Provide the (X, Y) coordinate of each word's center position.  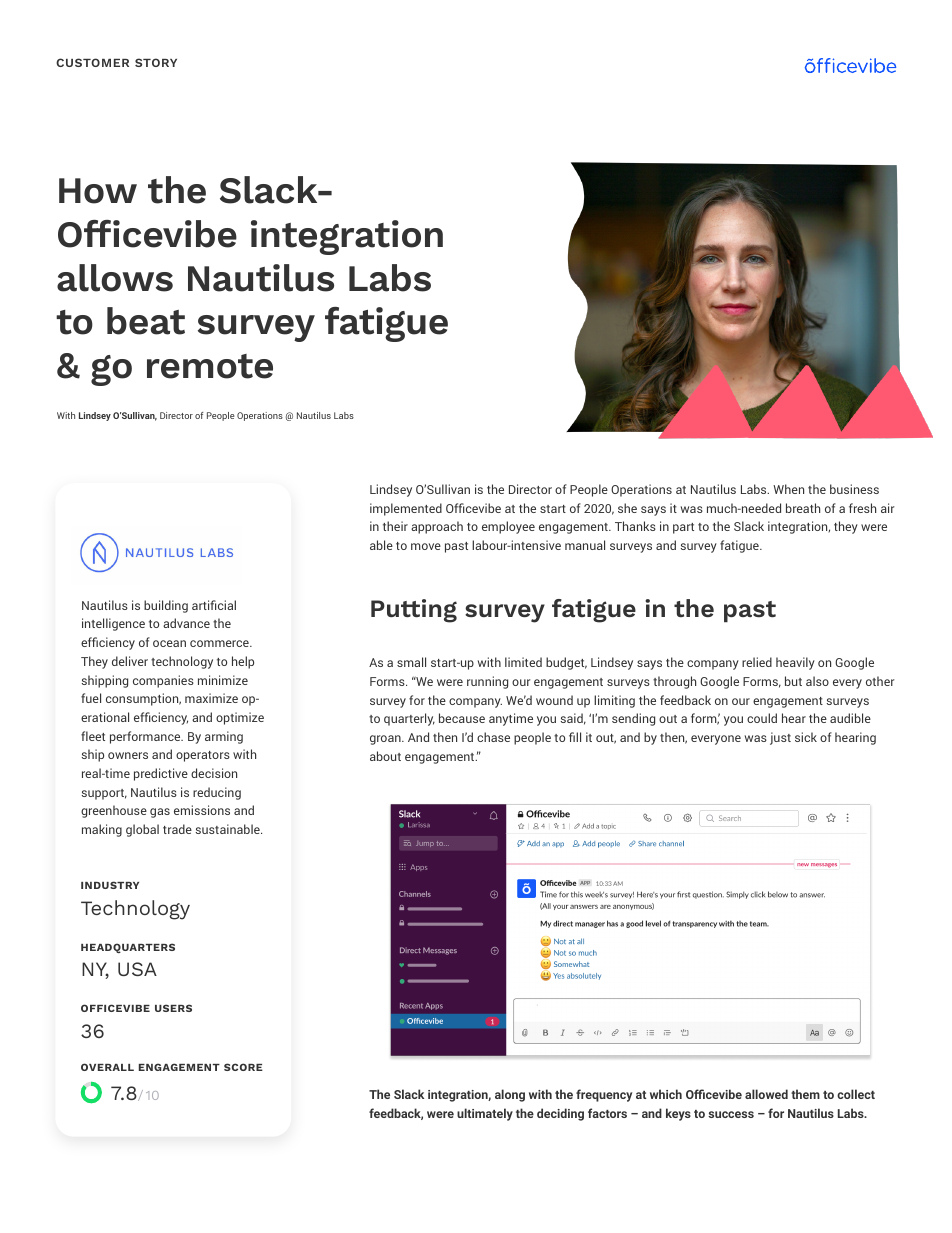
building (166, 606)
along (510, 1095)
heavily (795, 663)
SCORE (243, 1067)
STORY (156, 62)
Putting (414, 611)
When (788, 489)
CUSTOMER (92, 62)
